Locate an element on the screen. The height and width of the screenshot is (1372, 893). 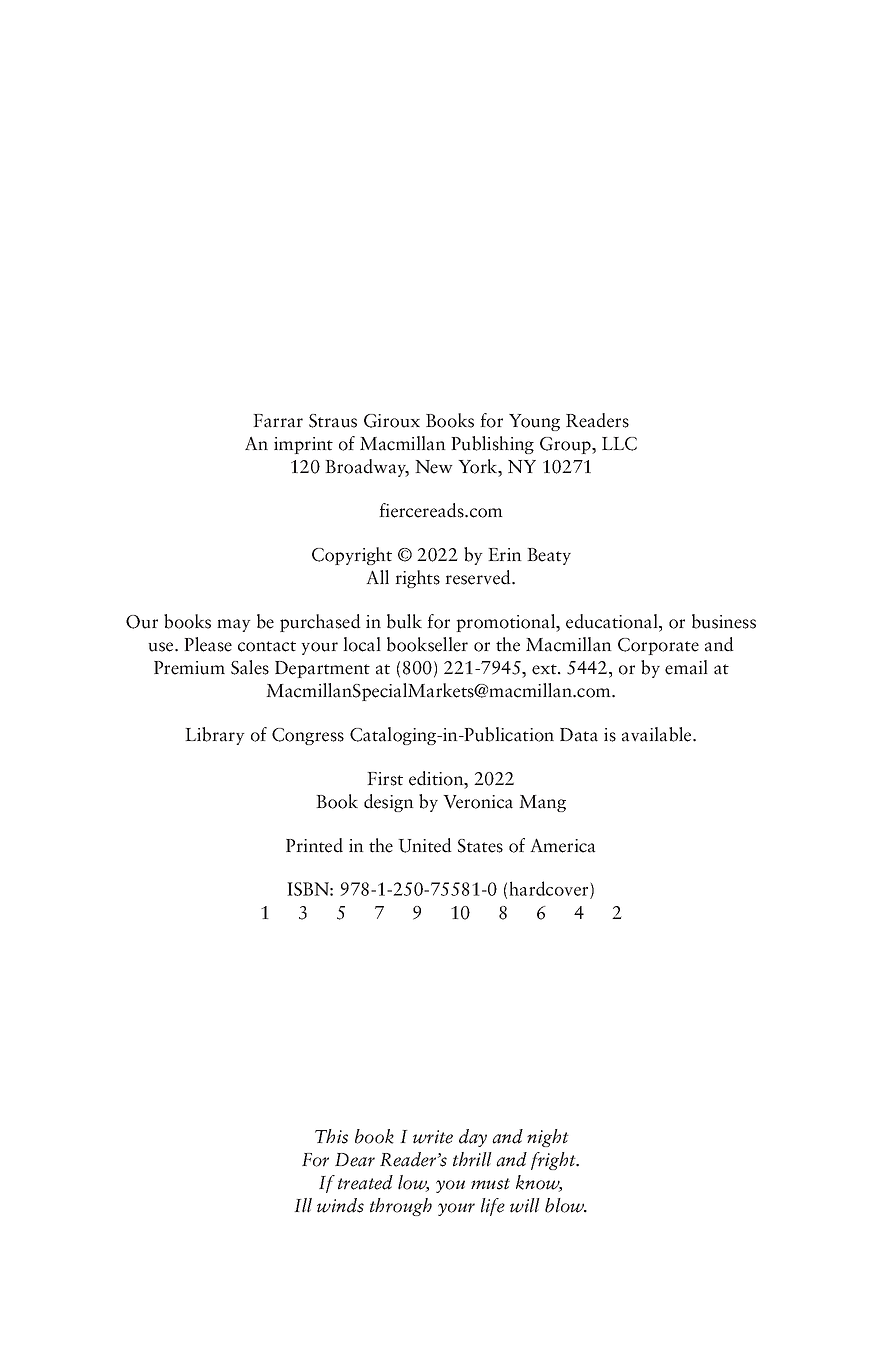
Veronica is located at coordinates (478, 802).
